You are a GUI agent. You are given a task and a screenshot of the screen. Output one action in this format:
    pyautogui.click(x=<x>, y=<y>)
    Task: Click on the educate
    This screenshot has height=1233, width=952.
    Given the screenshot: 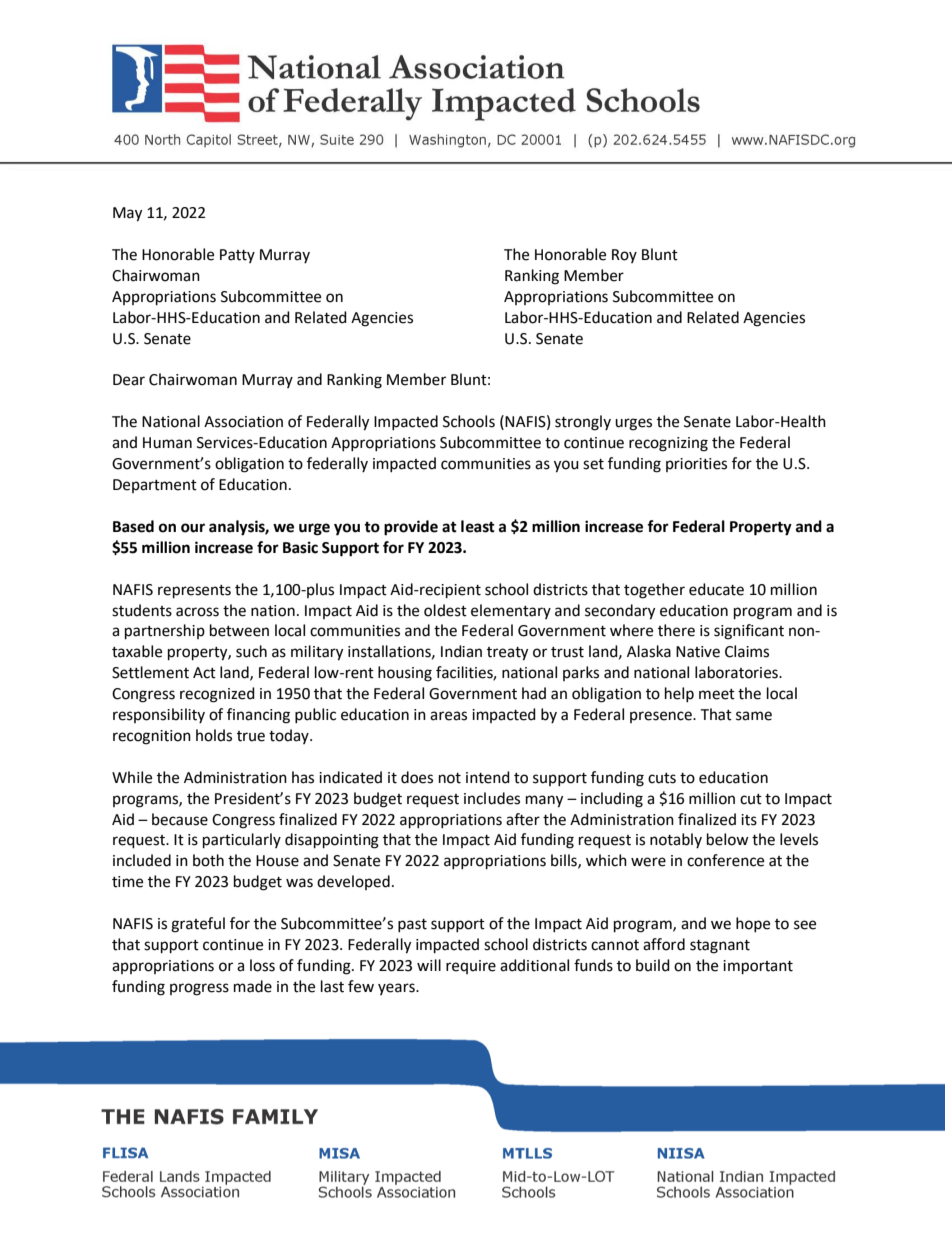 What is the action you would take?
    pyautogui.click(x=716, y=589)
